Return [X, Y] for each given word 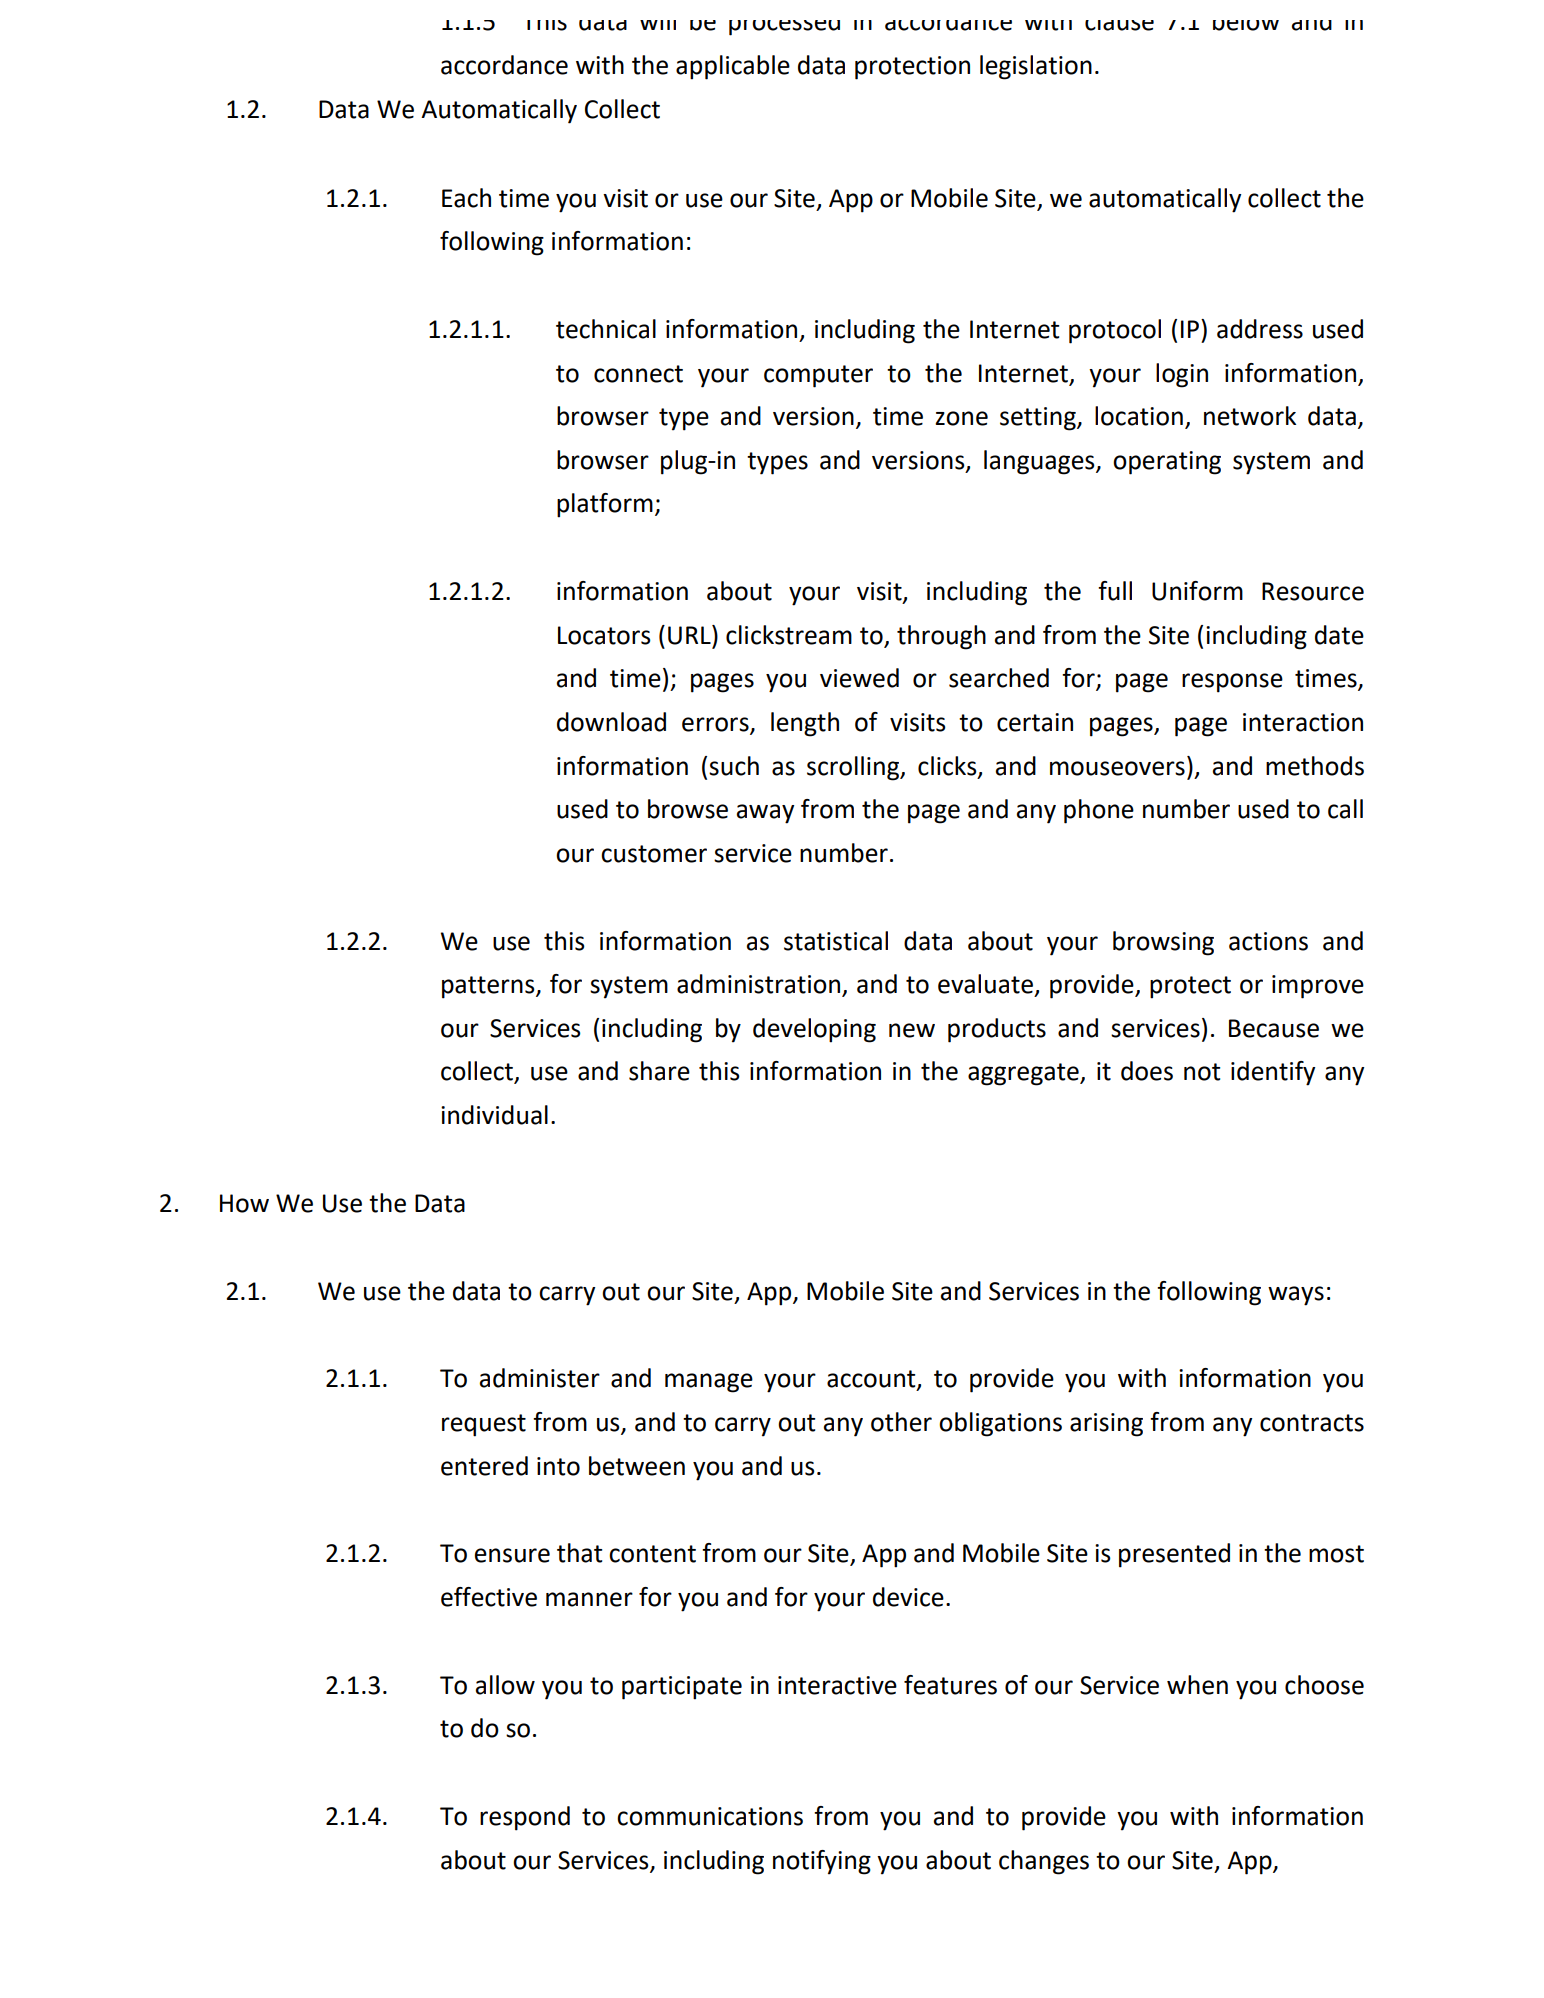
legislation [1036, 67]
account [872, 1380]
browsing [1163, 943]
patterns [489, 987]
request [484, 1425]
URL [690, 635]
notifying [822, 1862]
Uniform [1197, 591]
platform [605, 505]
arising [1106, 1425]
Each [466, 198]
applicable [733, 67]
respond [525, 1818]
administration [758, 984]
